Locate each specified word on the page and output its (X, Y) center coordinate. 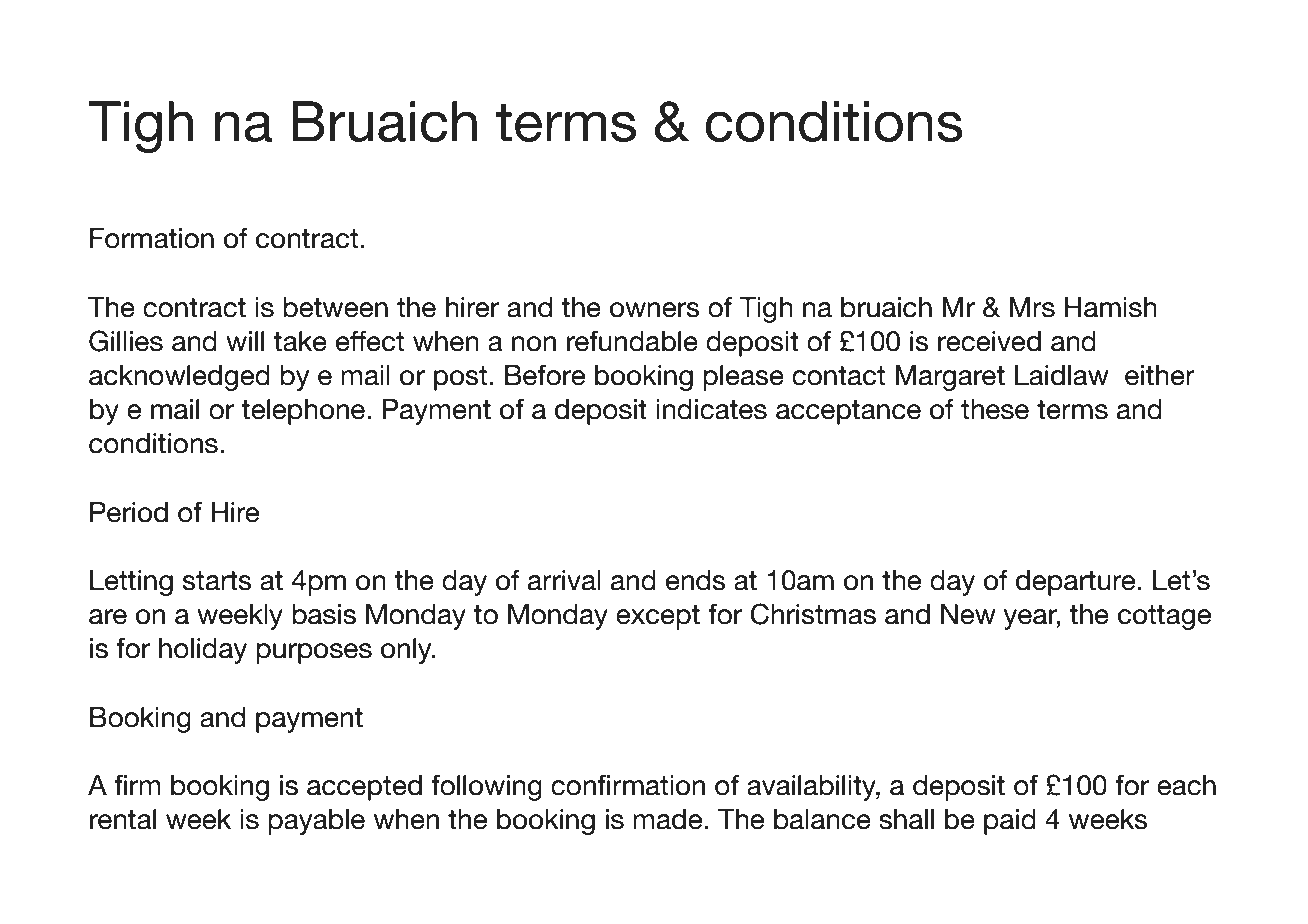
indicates (712, 409)
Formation (152, 238)
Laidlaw (1062, 375)
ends (696, 580)
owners (655, 310)
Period (129, 512)
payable (316, 822)
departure (1075, 583)
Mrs (1032, 307)
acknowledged (179, 378)
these (995, 409)
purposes (314, 653)
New (968, 614)
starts (217, 581)
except (658, 617)
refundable (632, 341)
